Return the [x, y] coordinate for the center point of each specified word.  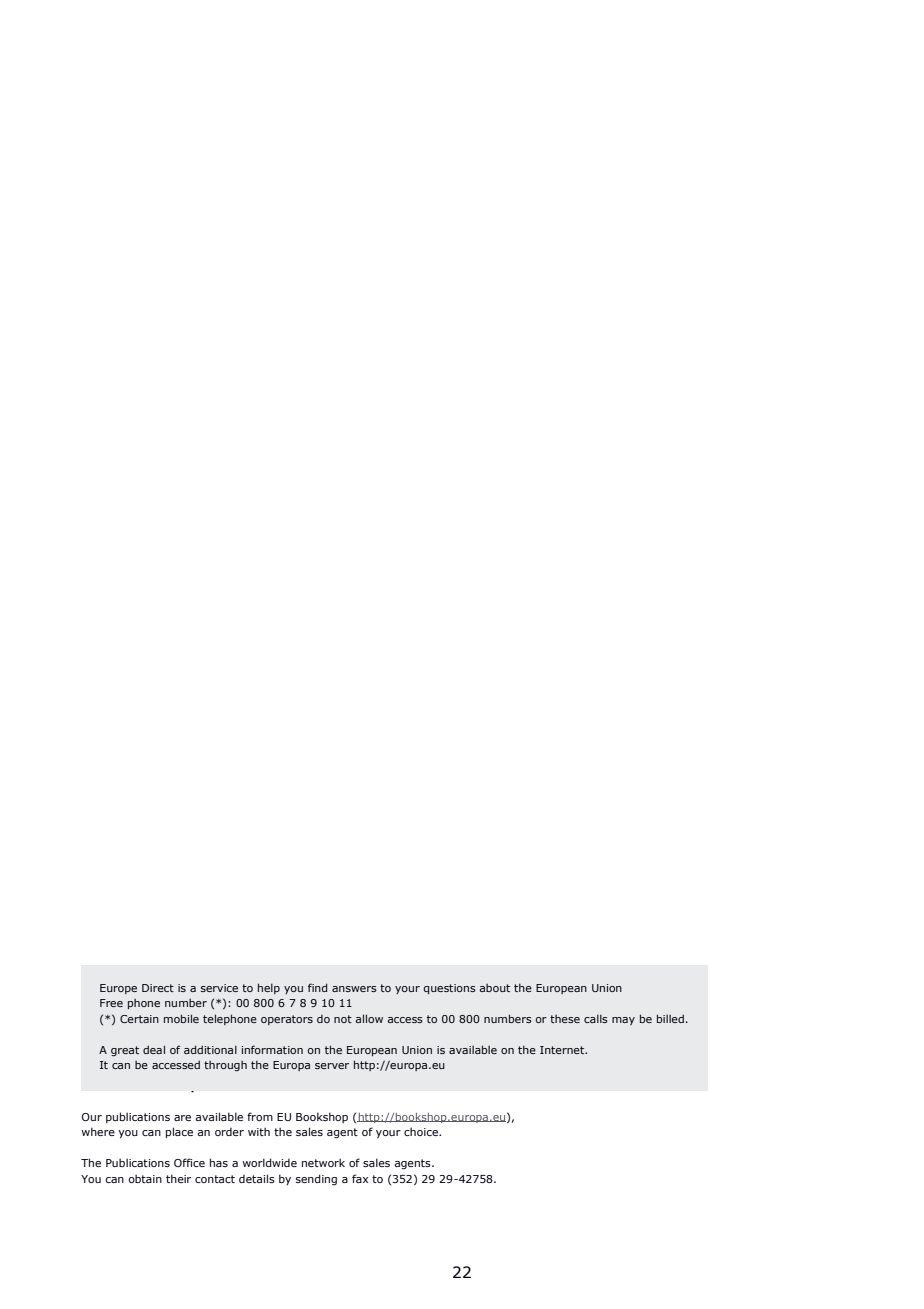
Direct [158, 988]
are [182, 1118]
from [260, 1116]
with [259, 1131]
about [494, 988]
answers [354, 989]
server [332, 1066]
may [623, 1021]
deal [154, 1049]
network [323, 1162]
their [178, 1178]
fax [360, 1178]
